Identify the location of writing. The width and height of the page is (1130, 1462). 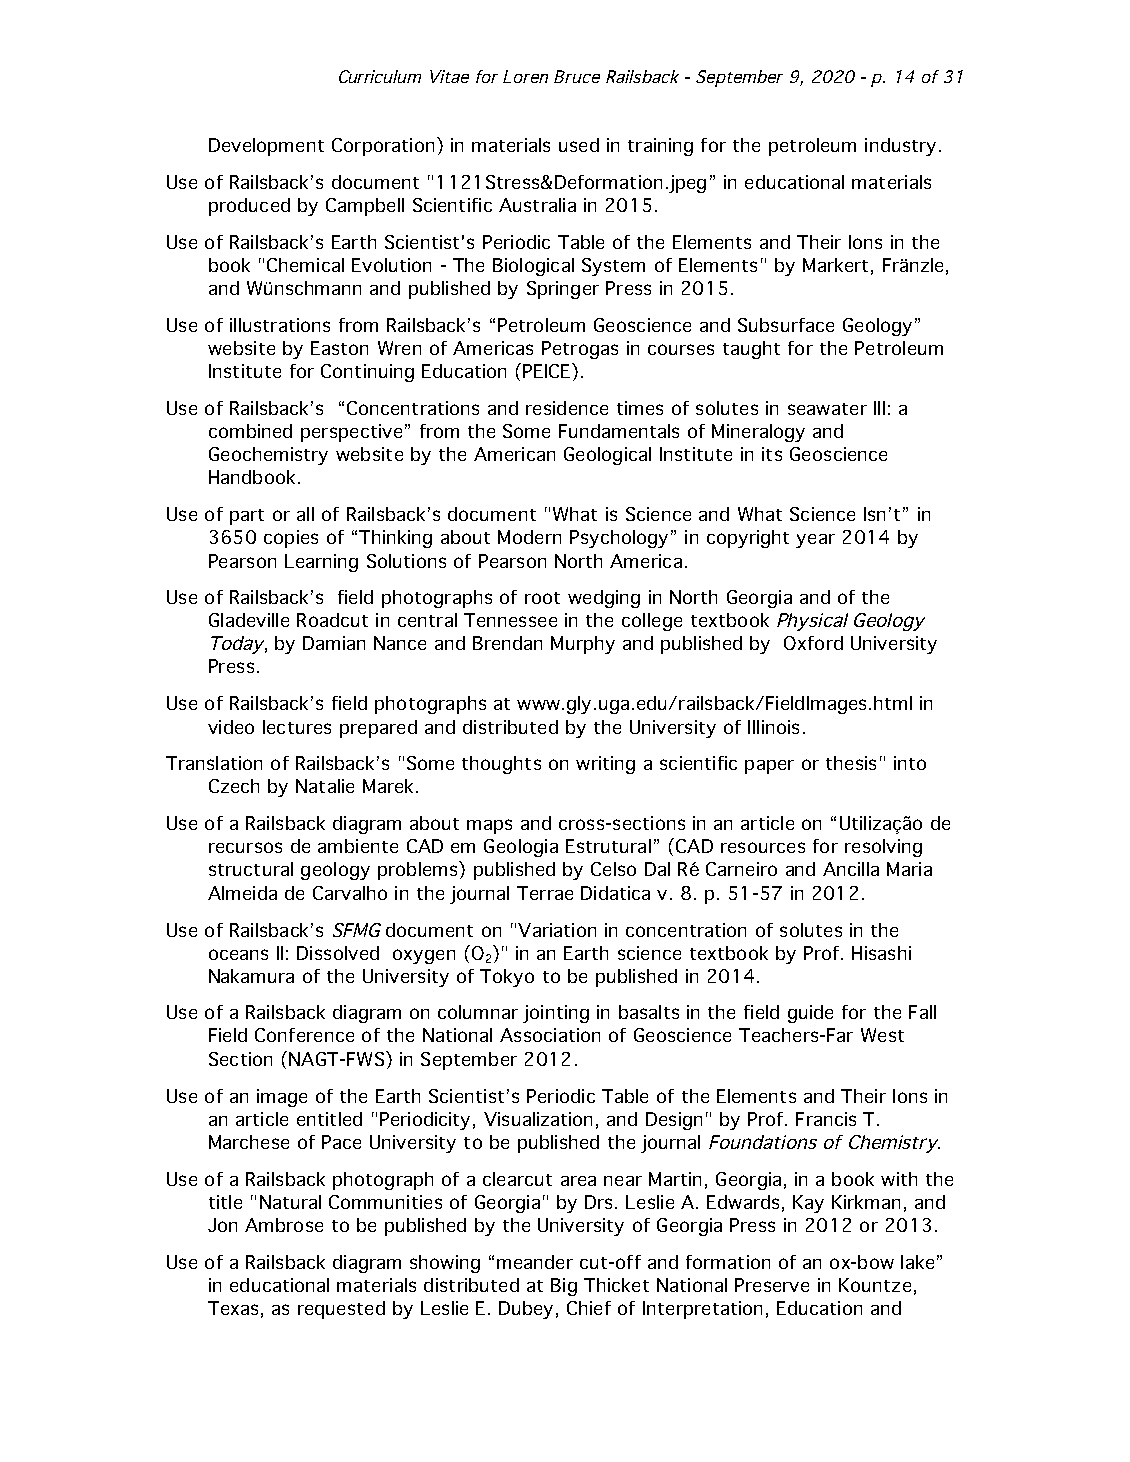
(605, 765).
